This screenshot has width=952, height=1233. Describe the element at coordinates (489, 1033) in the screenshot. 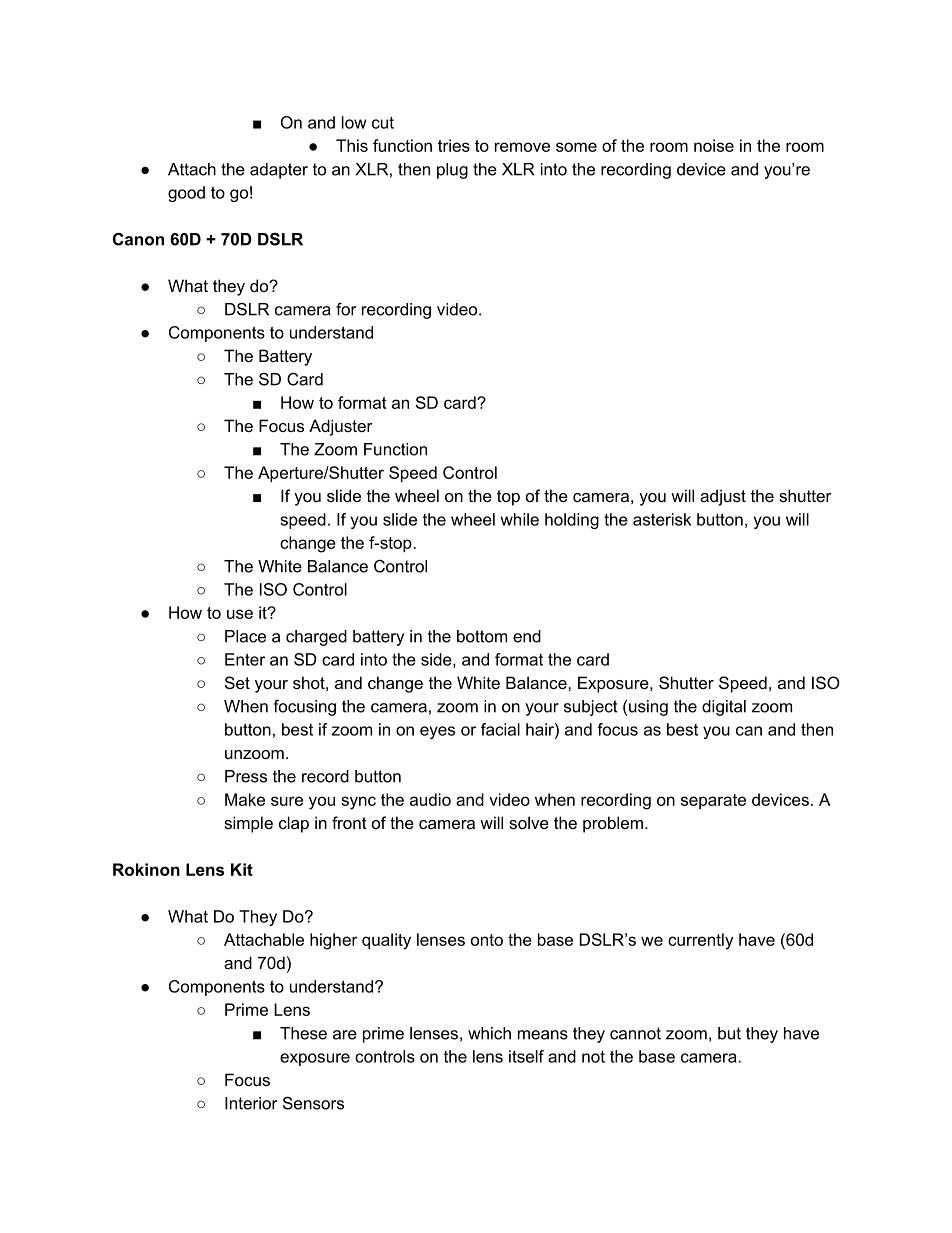

I see `which` at that location.
